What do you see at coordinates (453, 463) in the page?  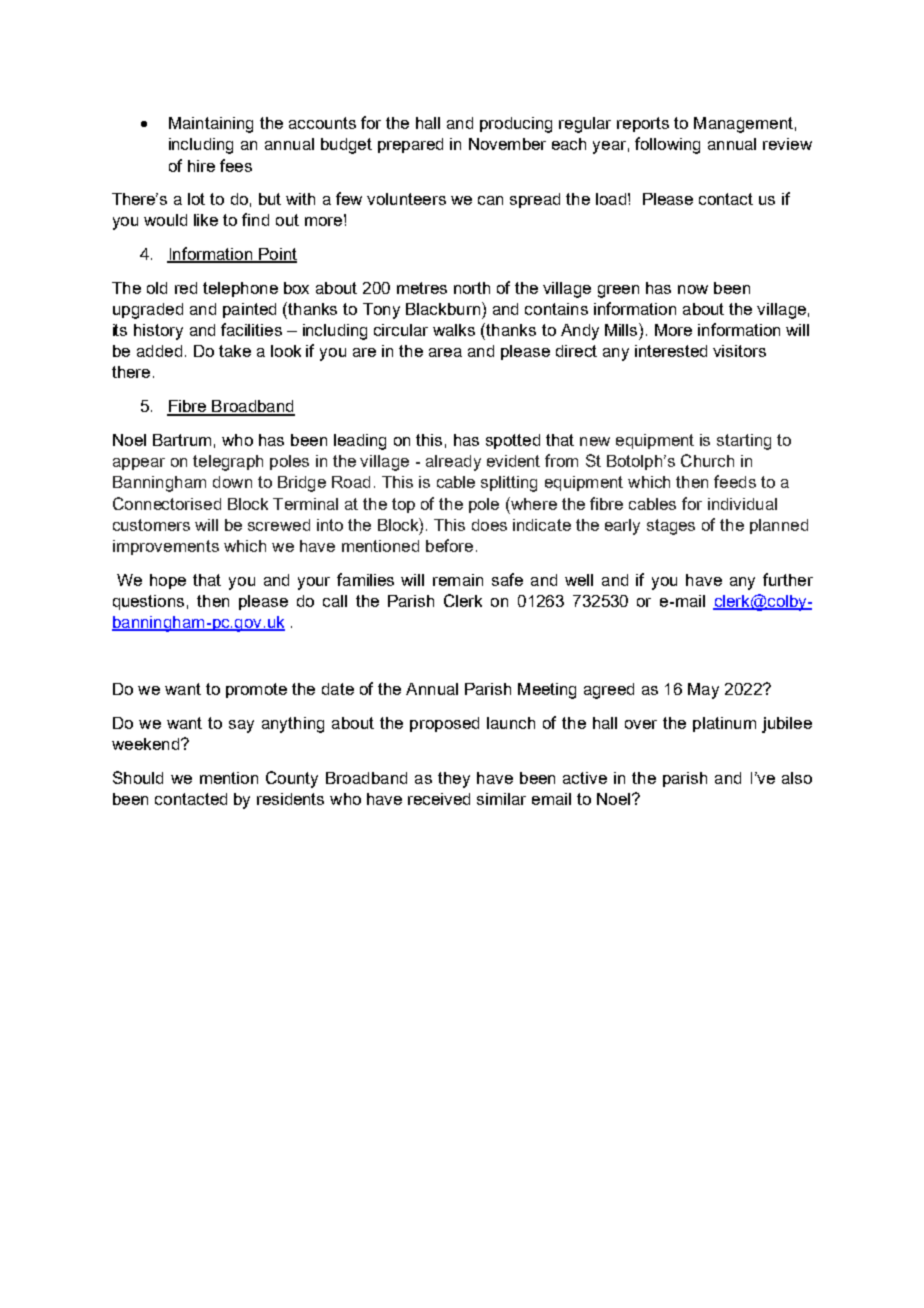 I see `already` at bounding box center [453, 463].
